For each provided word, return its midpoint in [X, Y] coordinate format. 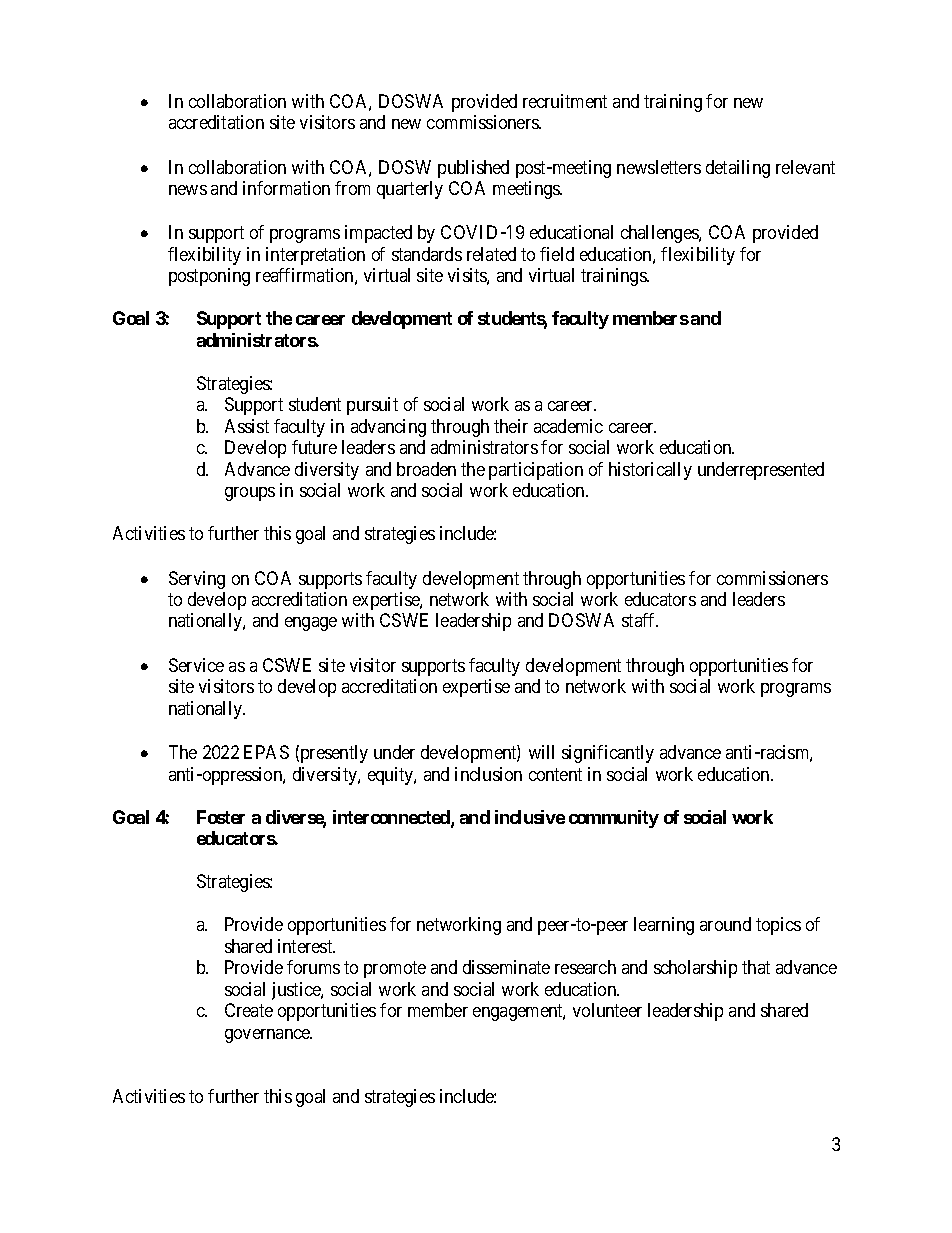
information [286, 188]
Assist [247, 426]
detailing [738, 169]
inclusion [488, 774]
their [511, 426]
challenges [660, 234]
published [473, 169]
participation [536, 471]
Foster [221, 817]
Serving [197, 580]
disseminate [506, 967]
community [614, 819]
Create [249, 1010]
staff [640, 620]
